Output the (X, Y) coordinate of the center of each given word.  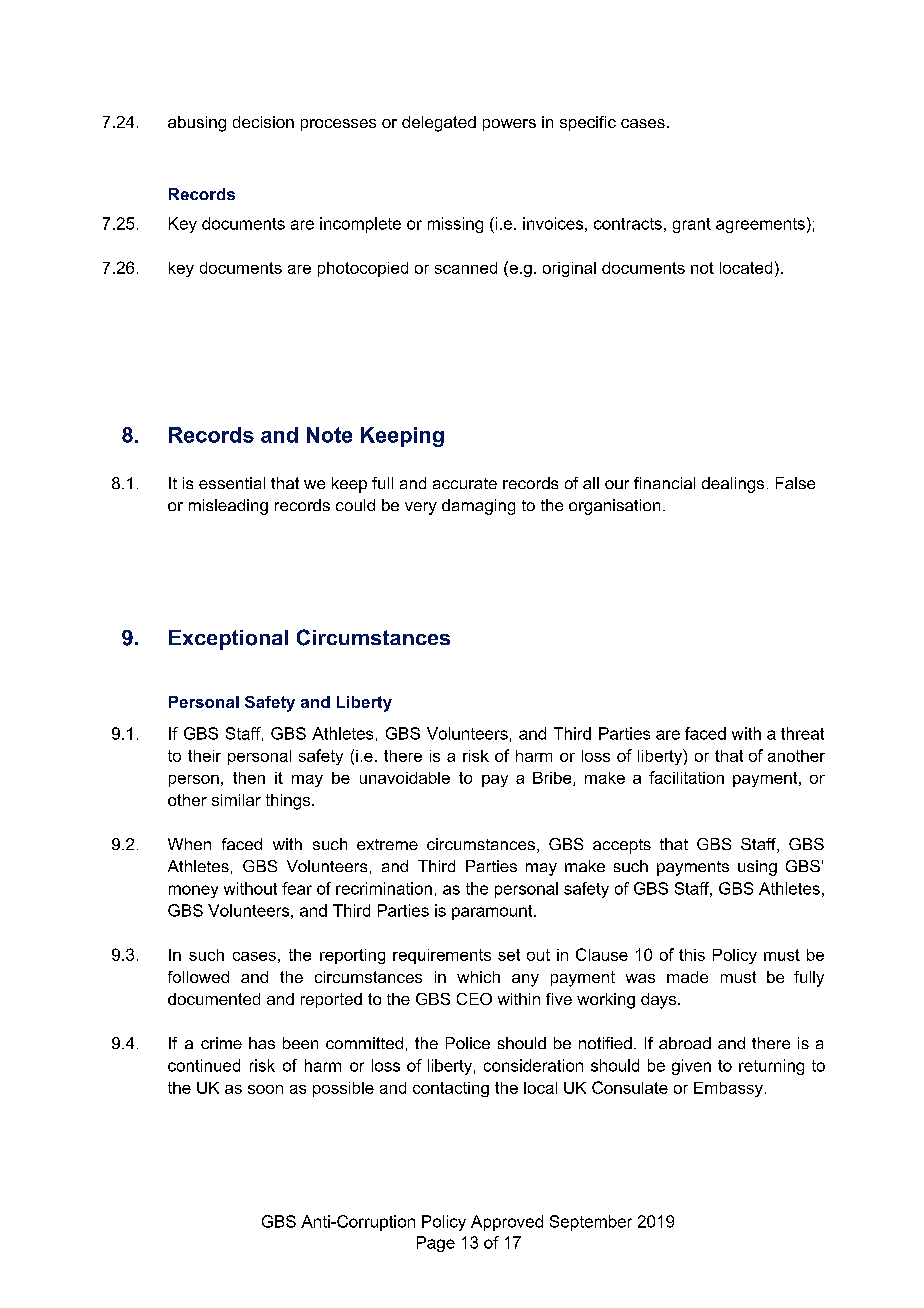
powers (509, 125)
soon (265, 1089)
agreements (760, 225)
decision (263, 122)
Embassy (728, 1089)
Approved (507, 1223)
